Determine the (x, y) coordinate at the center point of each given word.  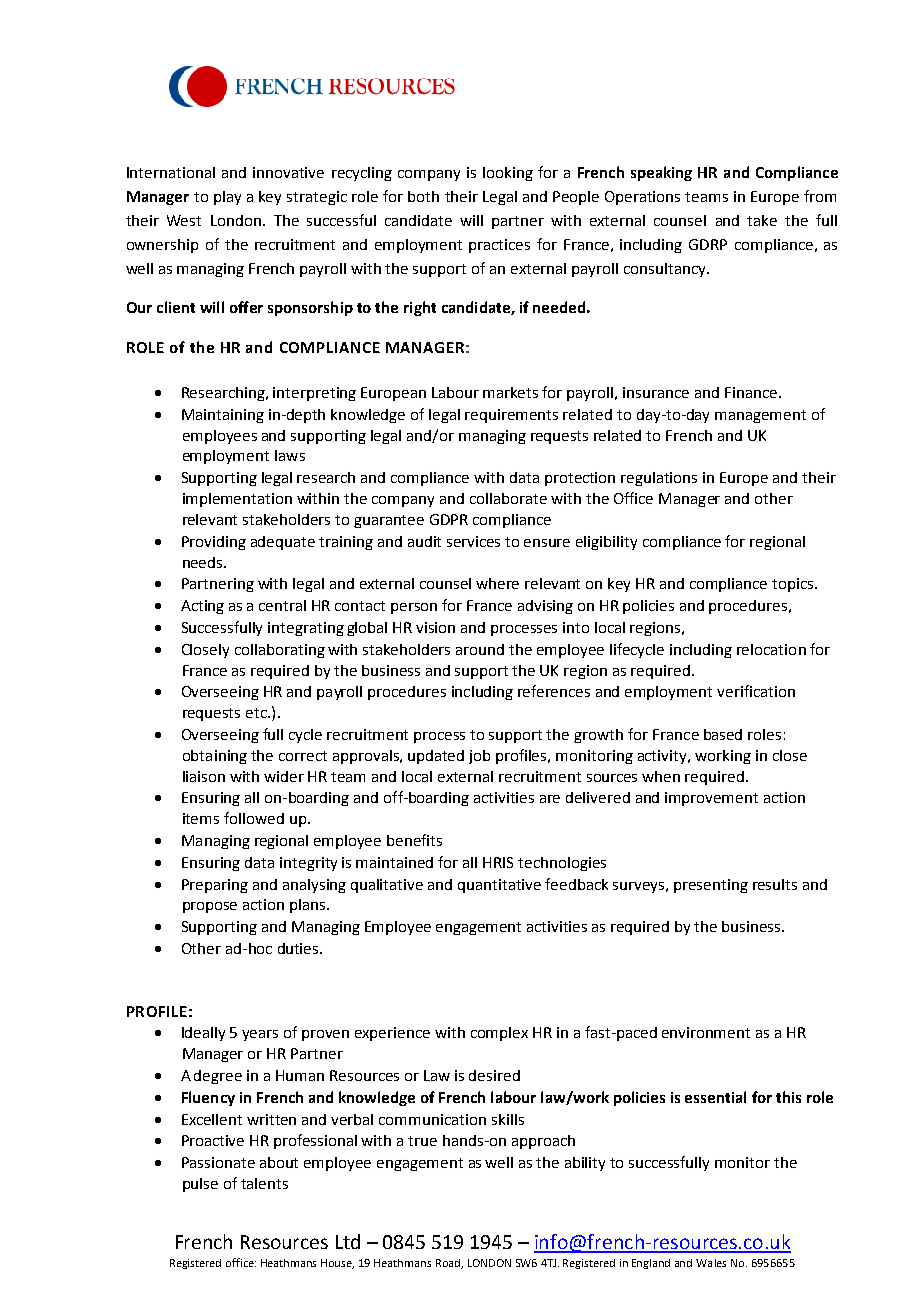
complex (499, 1034)
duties (299, 948)
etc (257, 713)
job (479, 757)
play (227, 198)
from (820, 196)
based (723, 734)
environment (706, 1032)
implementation (237, 500)
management (760, 416)
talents (264, 1183)
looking (508, 174)
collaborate (508, 498)
